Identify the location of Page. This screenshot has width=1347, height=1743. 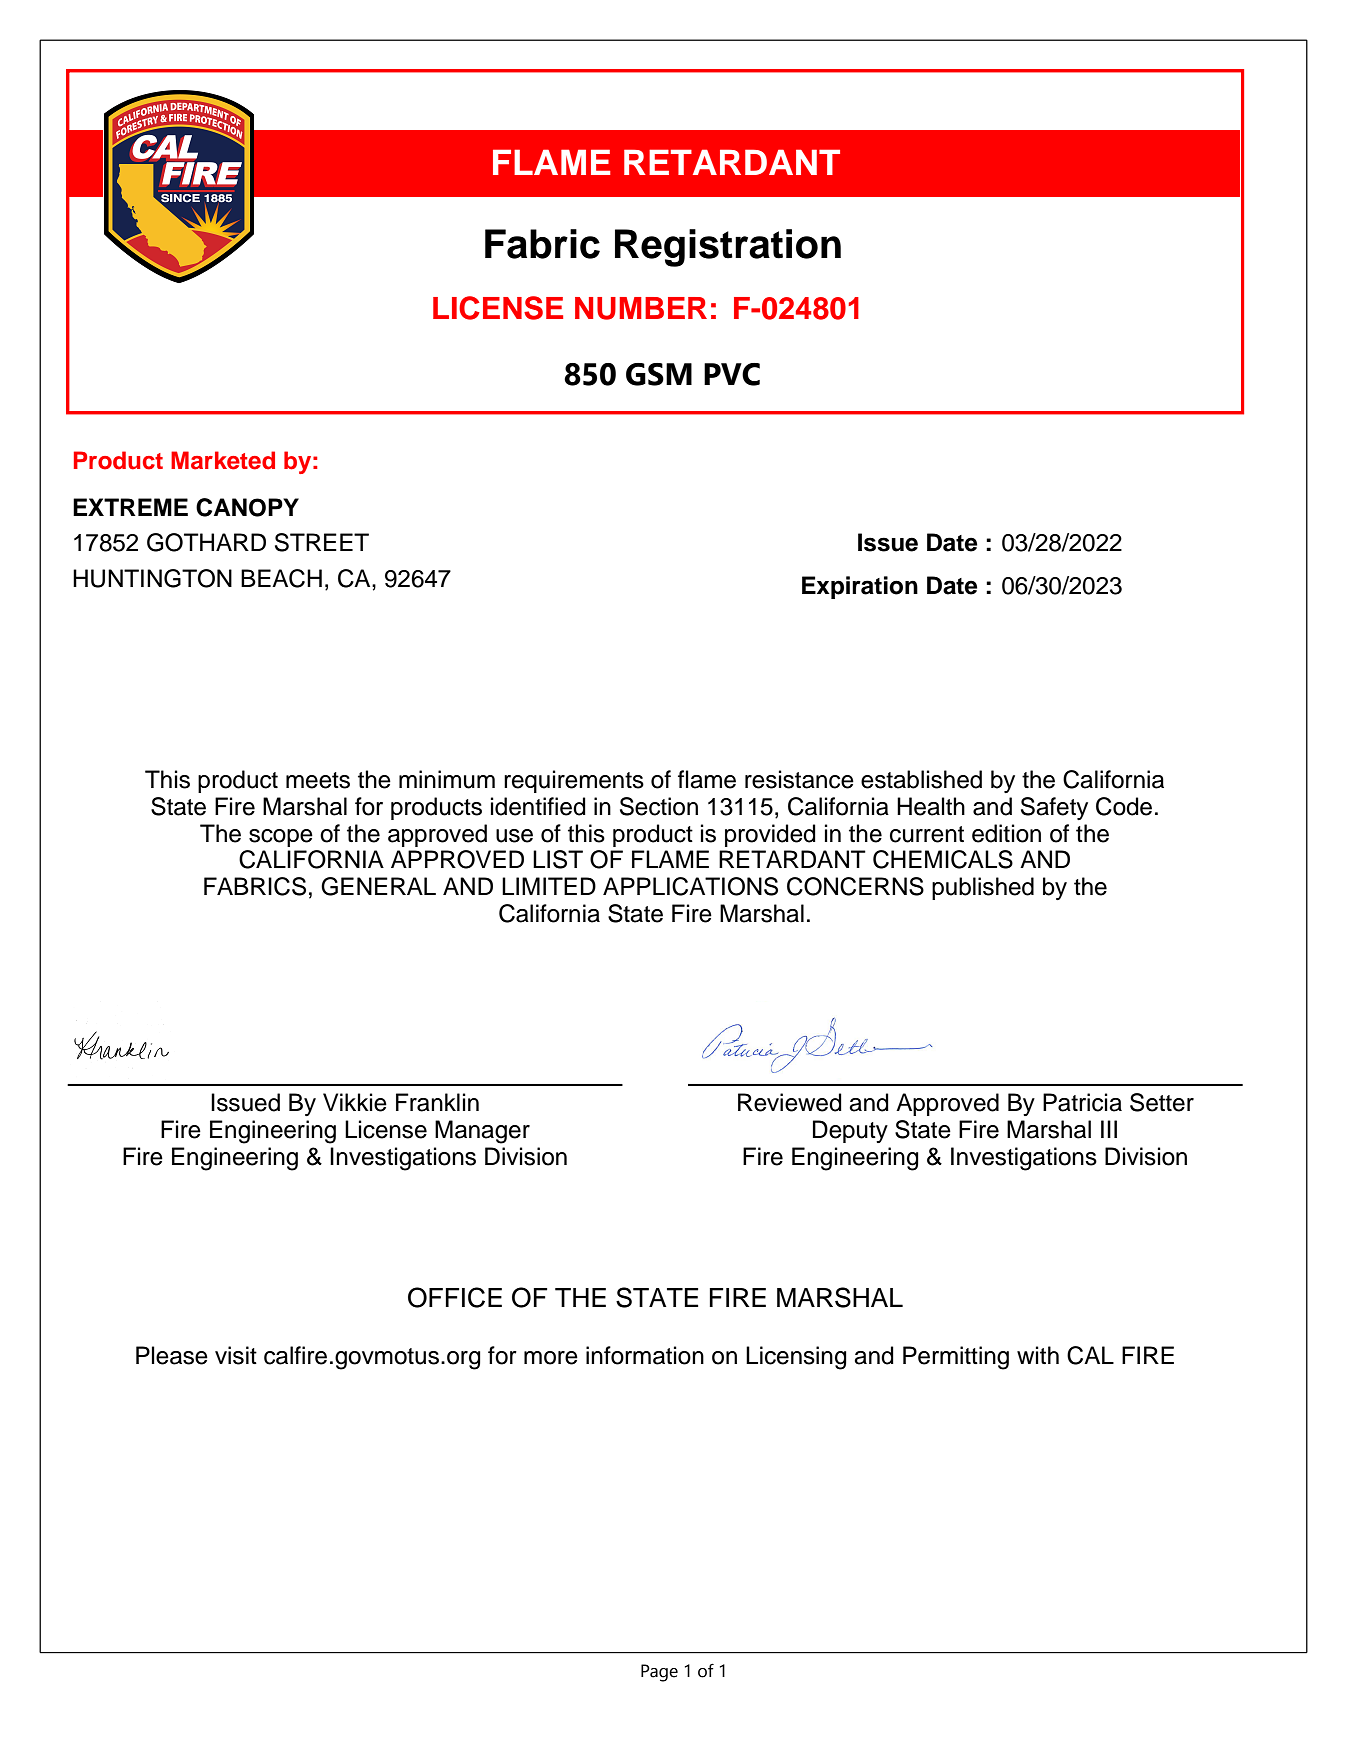
(659, 1673).
